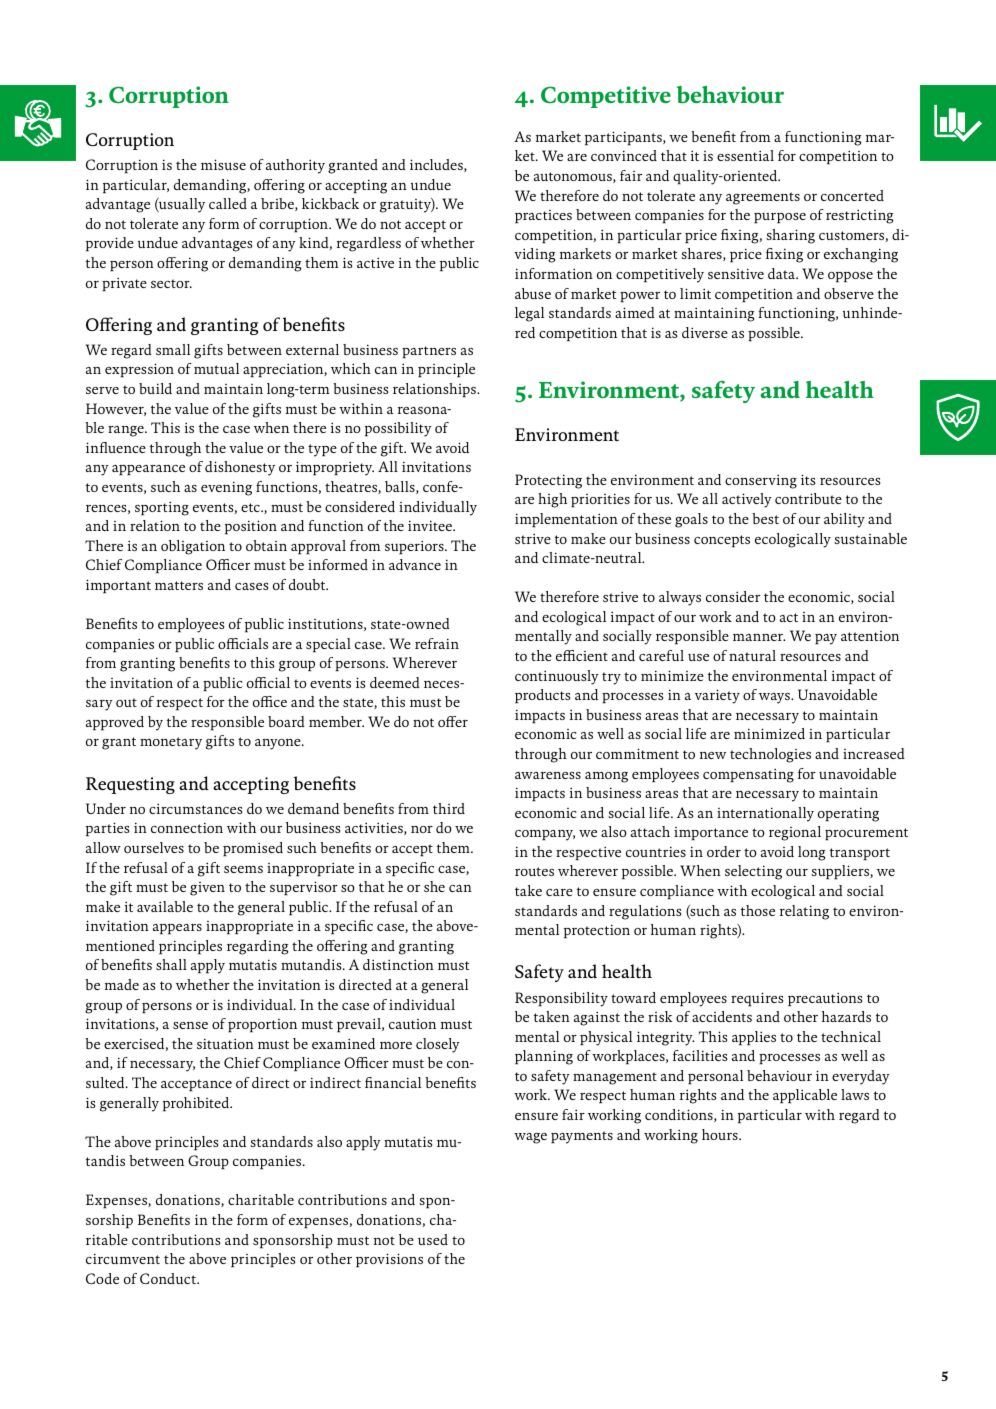 The width and height of the screenshot is (996, 1409). What do you see at coordinates (770, 755) in the screenshot?
I see `technologies` at bounding box center [770, 755].
